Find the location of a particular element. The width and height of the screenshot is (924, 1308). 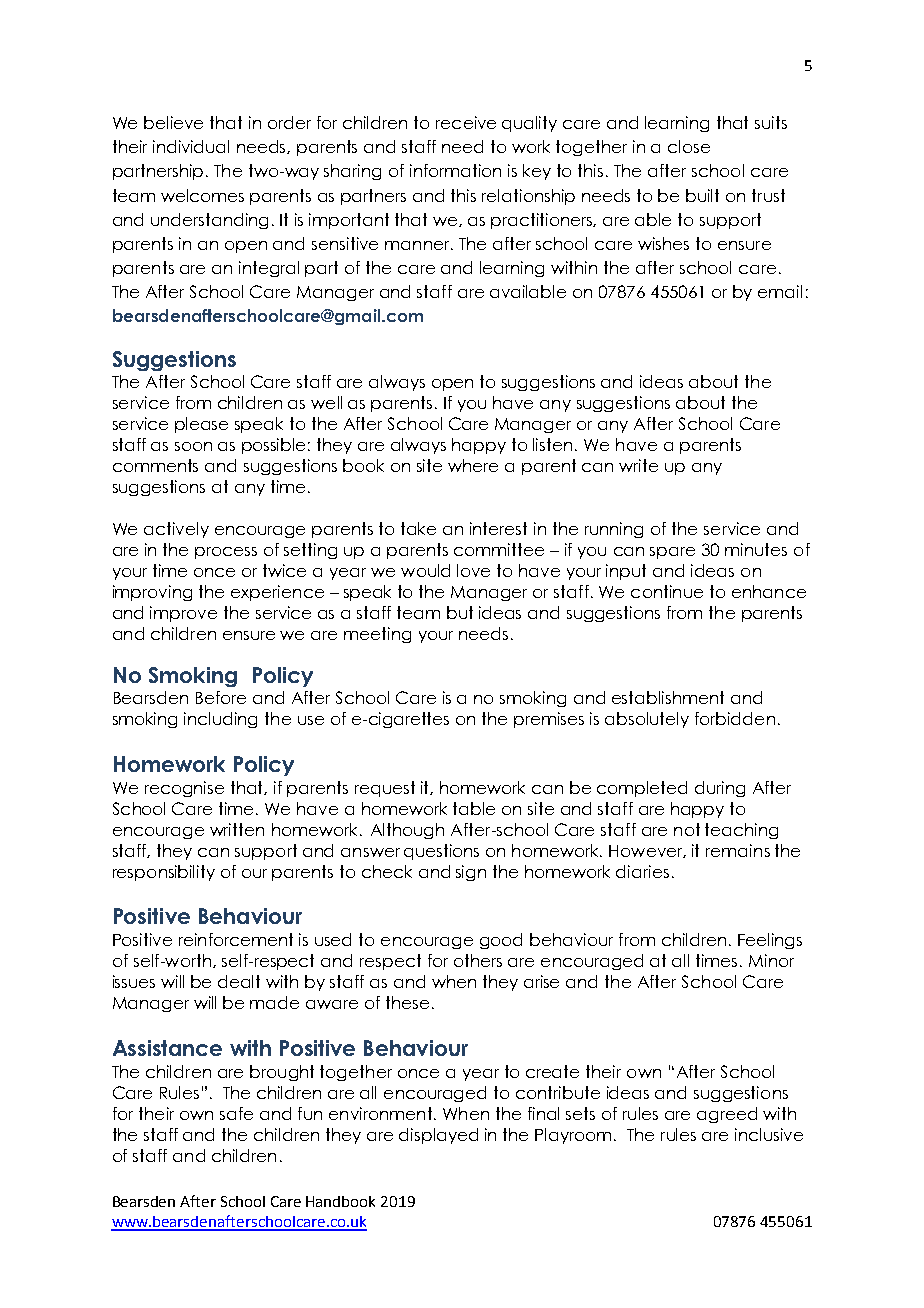

individual is located at coordinates (191, 146).
